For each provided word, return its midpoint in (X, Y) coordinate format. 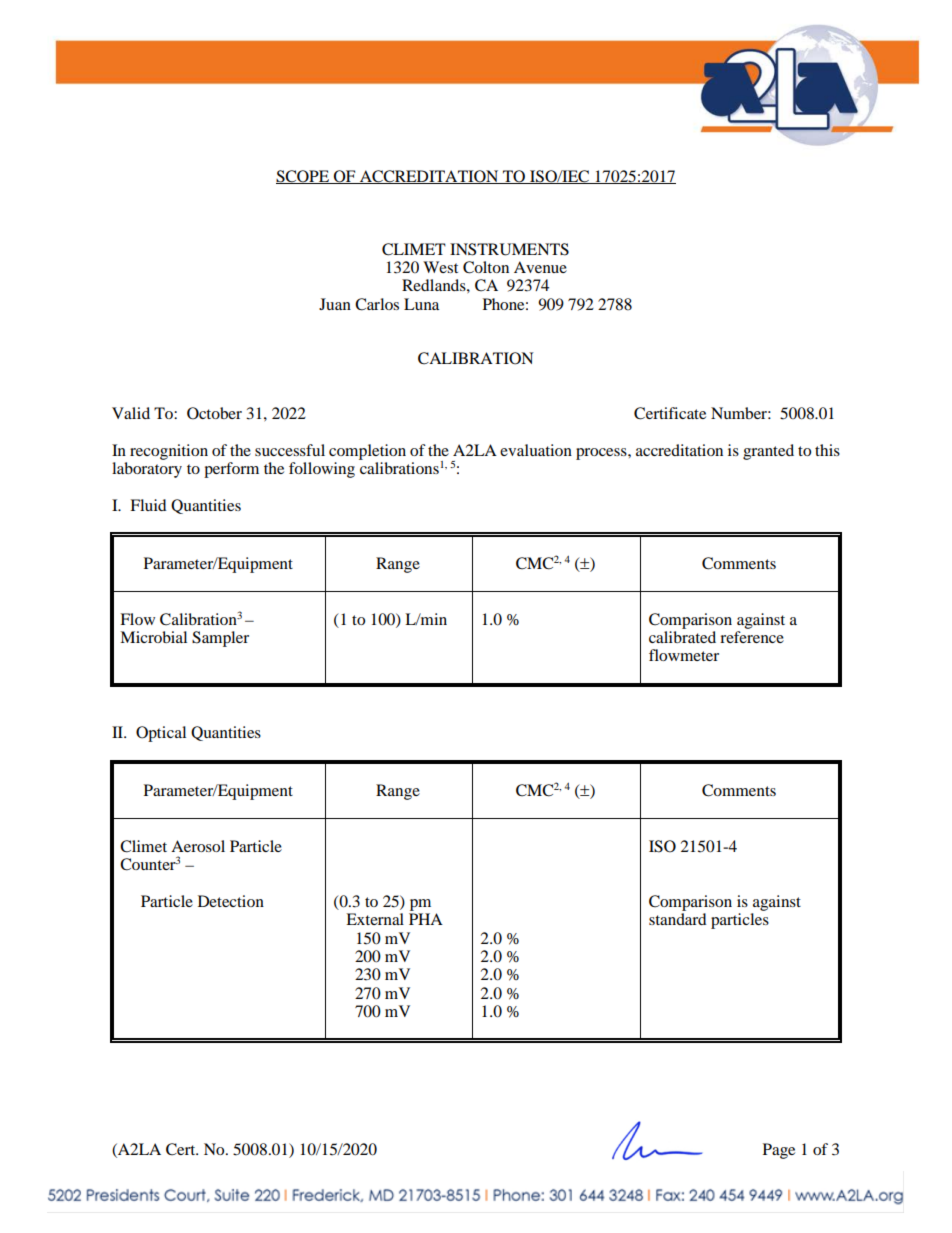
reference (752, 637)
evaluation (536, 450)
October (214, 413)
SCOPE (304, 177)
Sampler (220, 639)
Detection (231, 901)
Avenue (540, 267)
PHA (426, 919)
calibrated (682, 637)
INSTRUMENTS (509, 249)
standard (678, 919)
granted (768, 452)
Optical (161, 734)
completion (367, 452)
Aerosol (198, 846)
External (375, 919)
